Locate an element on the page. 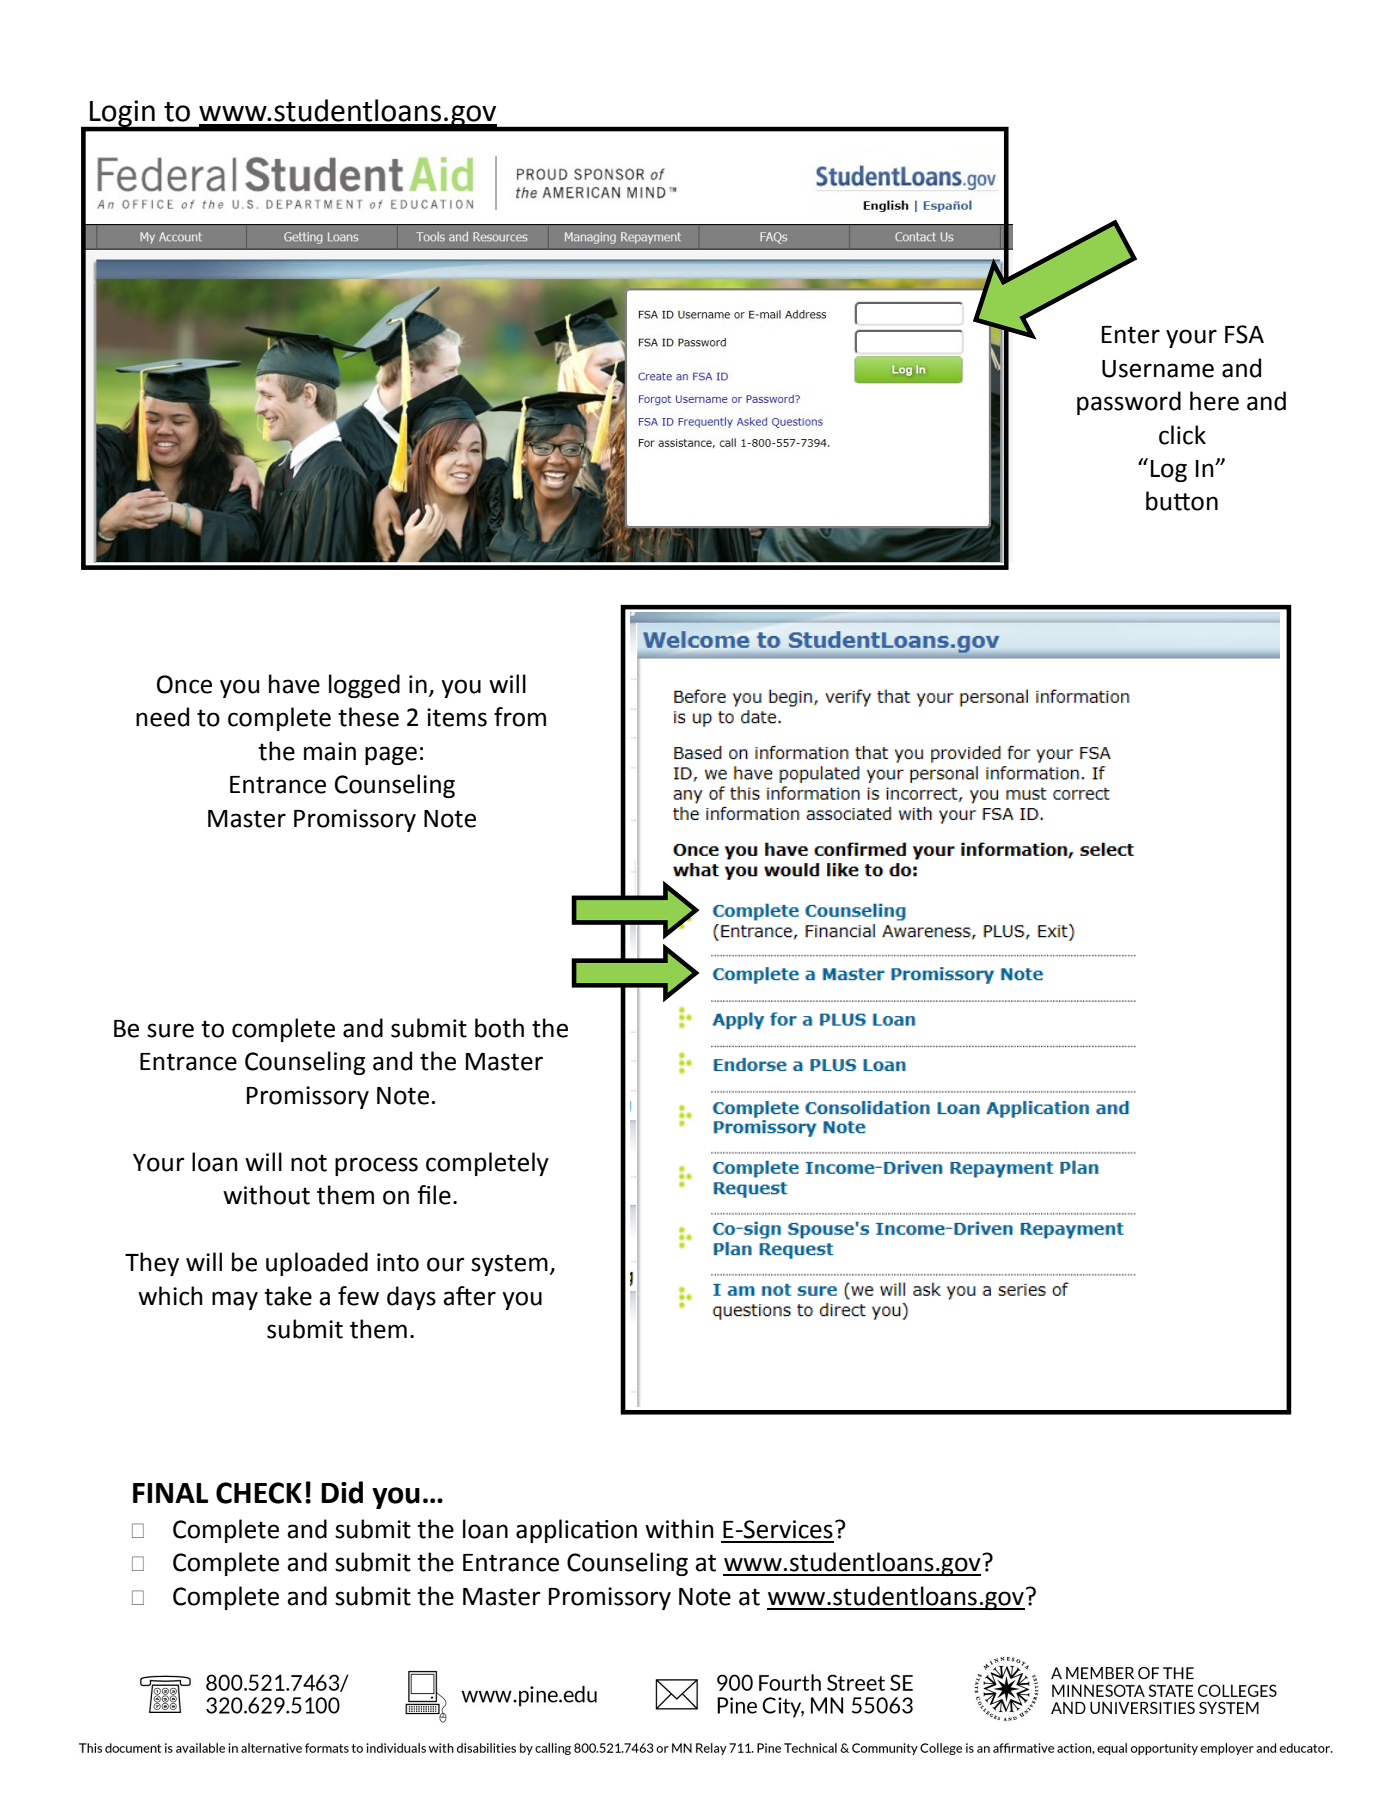  sure is located at coordinates (170, 1030).
